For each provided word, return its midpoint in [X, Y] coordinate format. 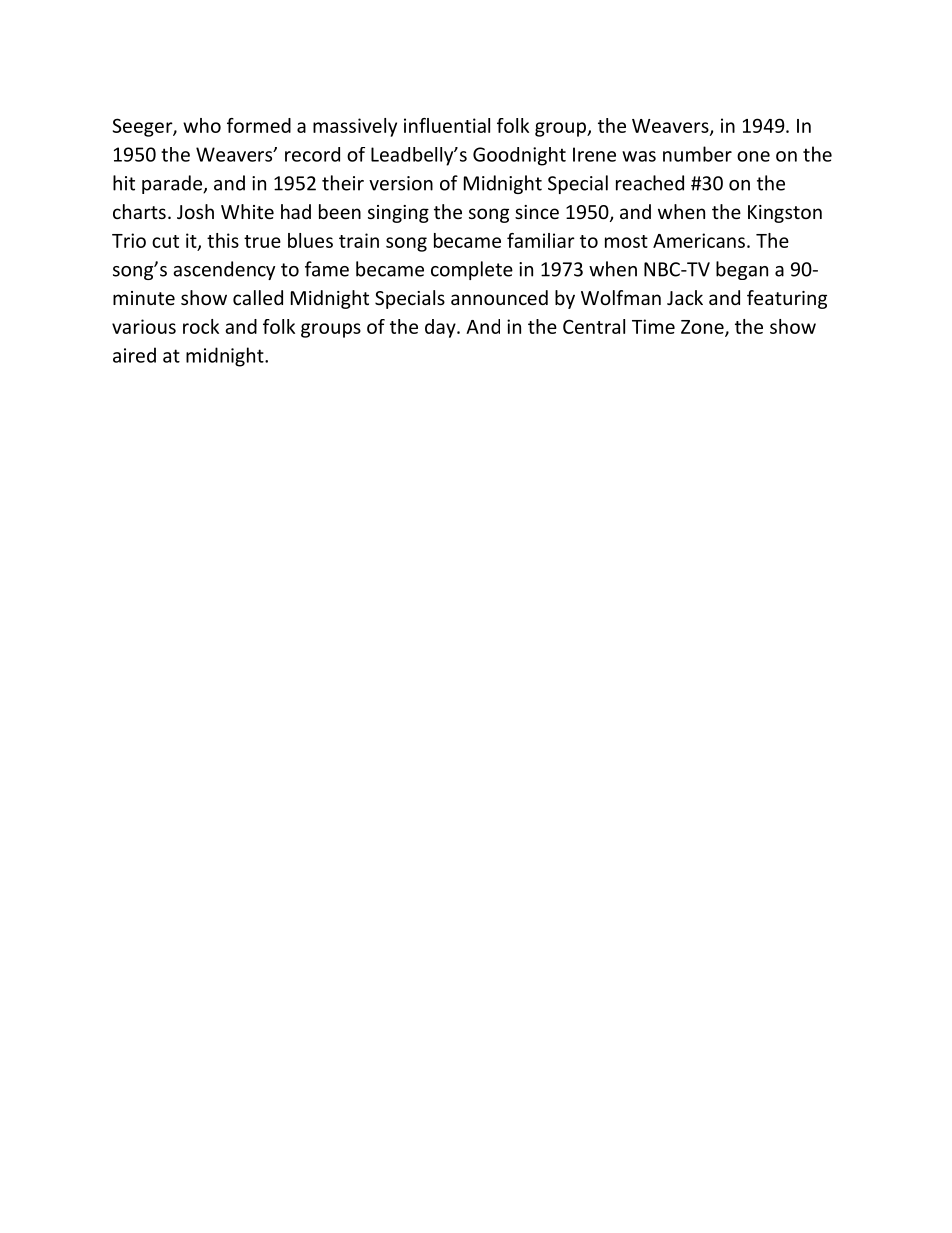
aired [134, 355]
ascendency [224, 270]
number [697, 154]
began [742, 270]
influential [447, 125]
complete [472, 270]
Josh [195, 211]
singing [398, 214]
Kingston [785, 214]
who [202, 125]
